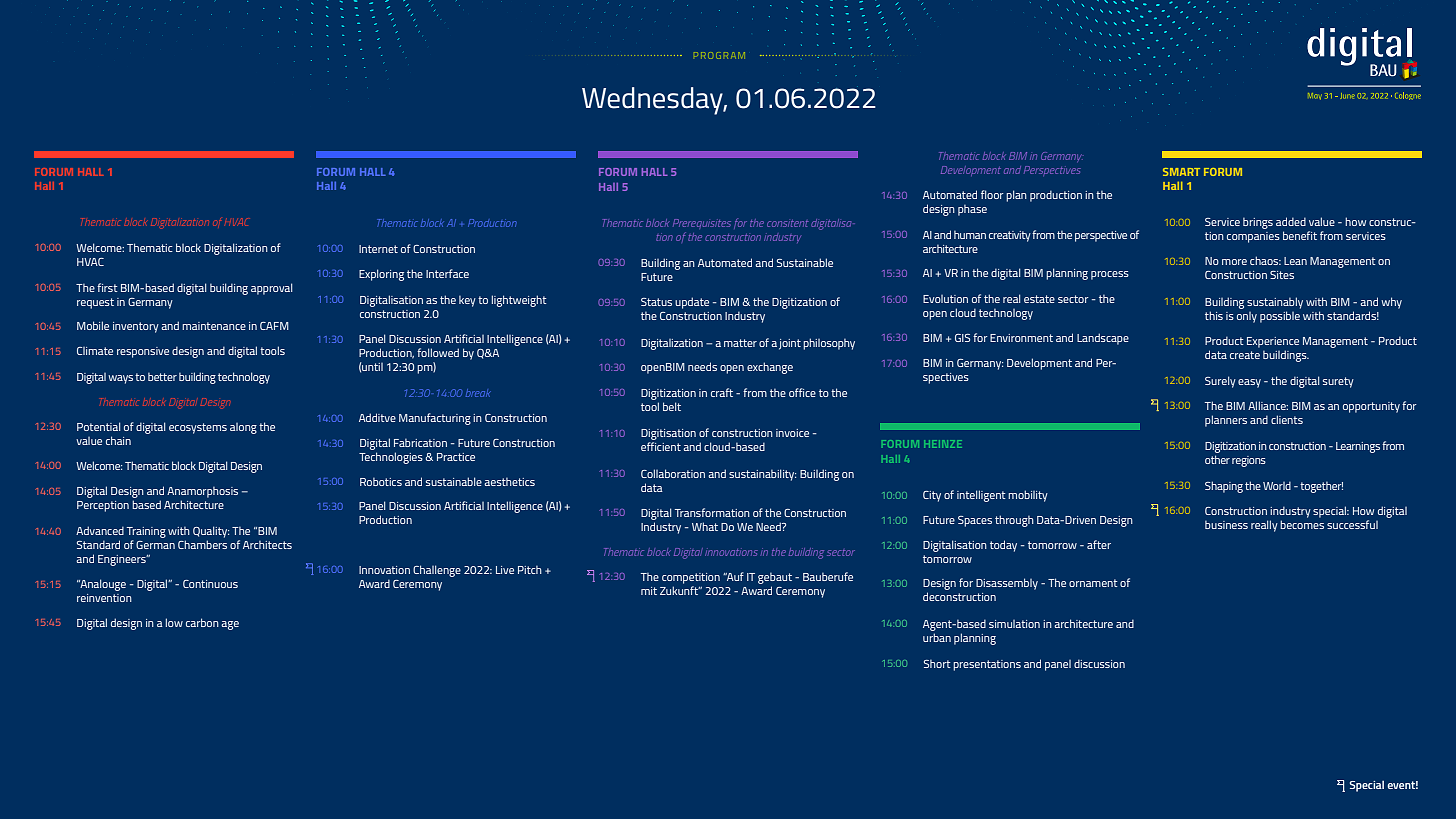  I want to click on carbon, so click(202, 622).
